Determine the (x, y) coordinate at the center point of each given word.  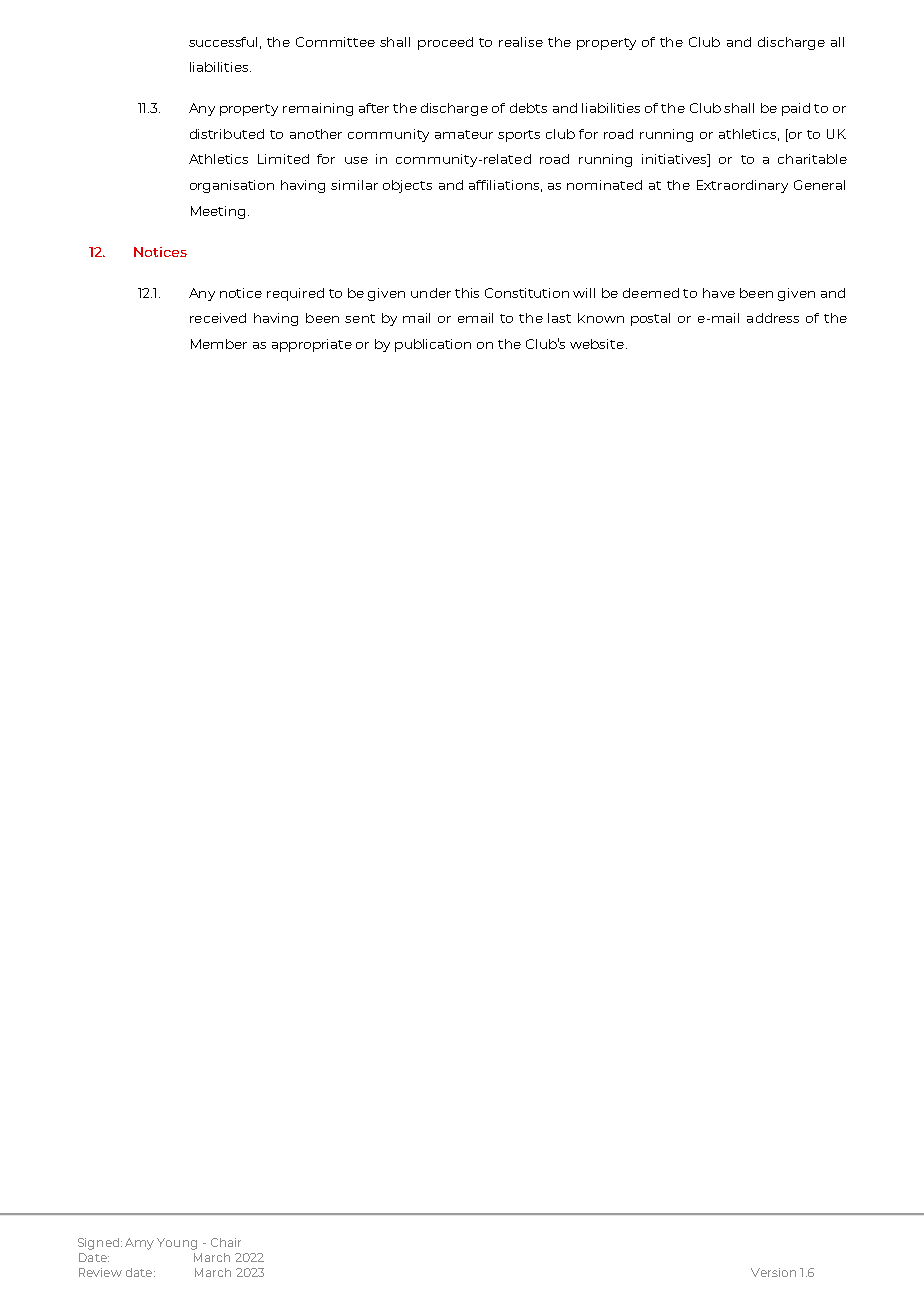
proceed (445, 43)
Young (177, 1244)
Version (773, 1272)
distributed (227, 134)
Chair (226, 1242)
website (597, 344)
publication (433, 345)
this (467, 293)
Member (219, 344)
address (773, 318)
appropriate (312, 345)
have (719, 293)
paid (796, 109)
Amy (139, 1244)
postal (650, 319)
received (218, 318)
